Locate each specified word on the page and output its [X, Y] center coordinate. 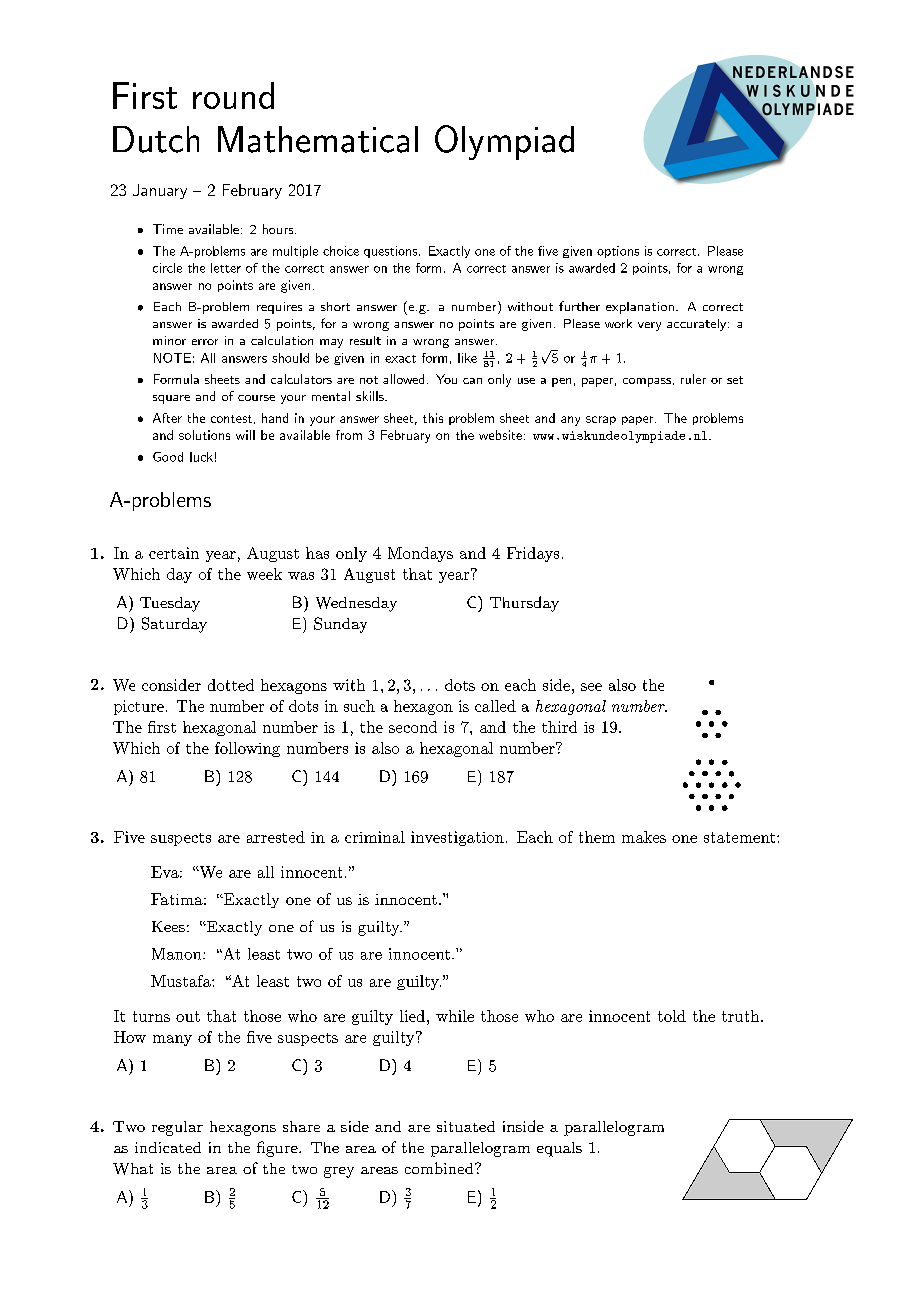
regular [177, 1128]
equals [559, 1149]
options [618, 252]
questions [390, 252]
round [233, 95]
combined [440, 1168]
